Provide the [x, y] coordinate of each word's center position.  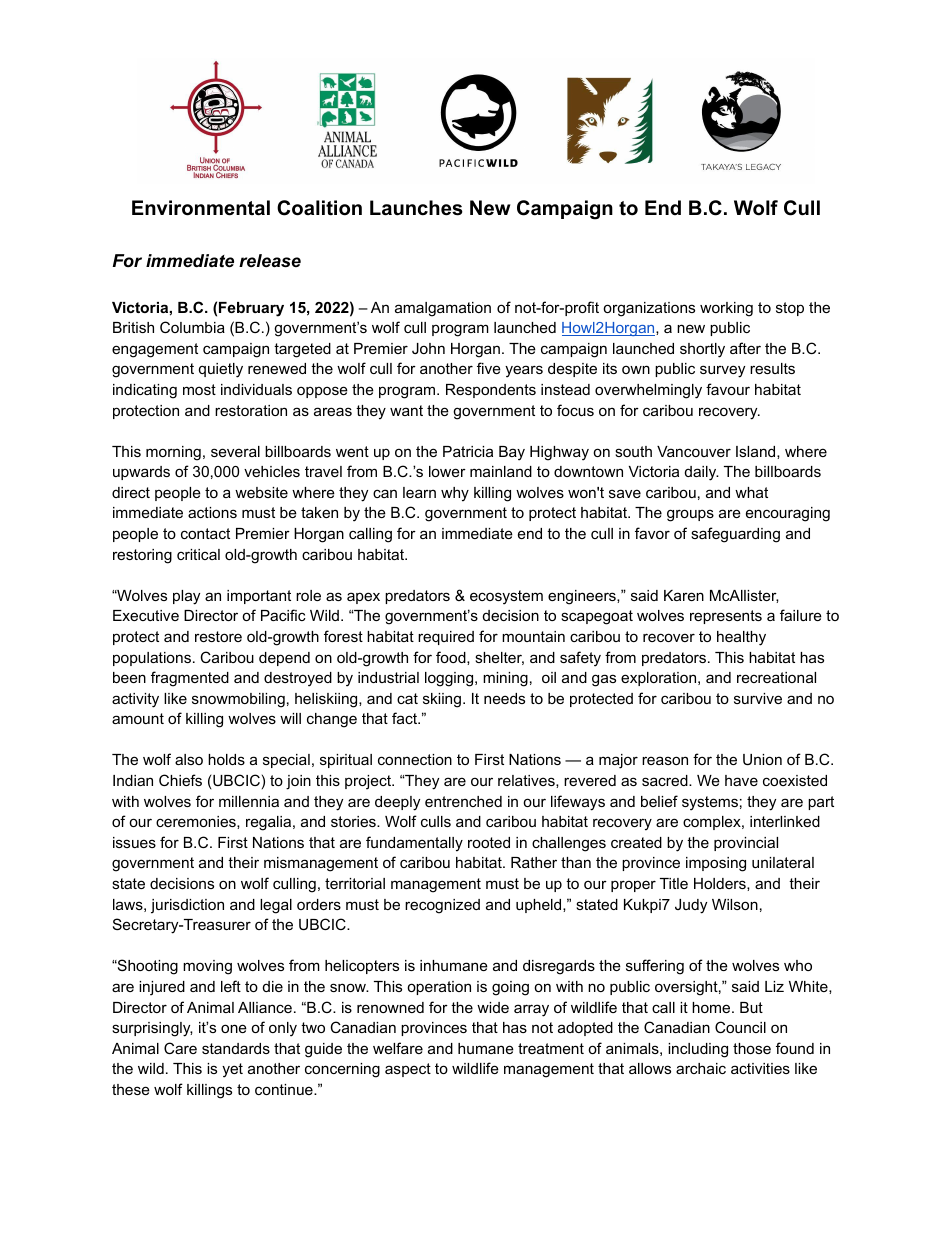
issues [134, 842]
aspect [408, 1070]
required [446, 638]
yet [232, 1070]
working [726, 309]
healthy [741, 638]
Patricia [468, 451]
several [235, 451]
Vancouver [694, 451]
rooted [489, 842]
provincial [746, 844]
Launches [416, 208]
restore [218, 636]
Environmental [201, 208]
